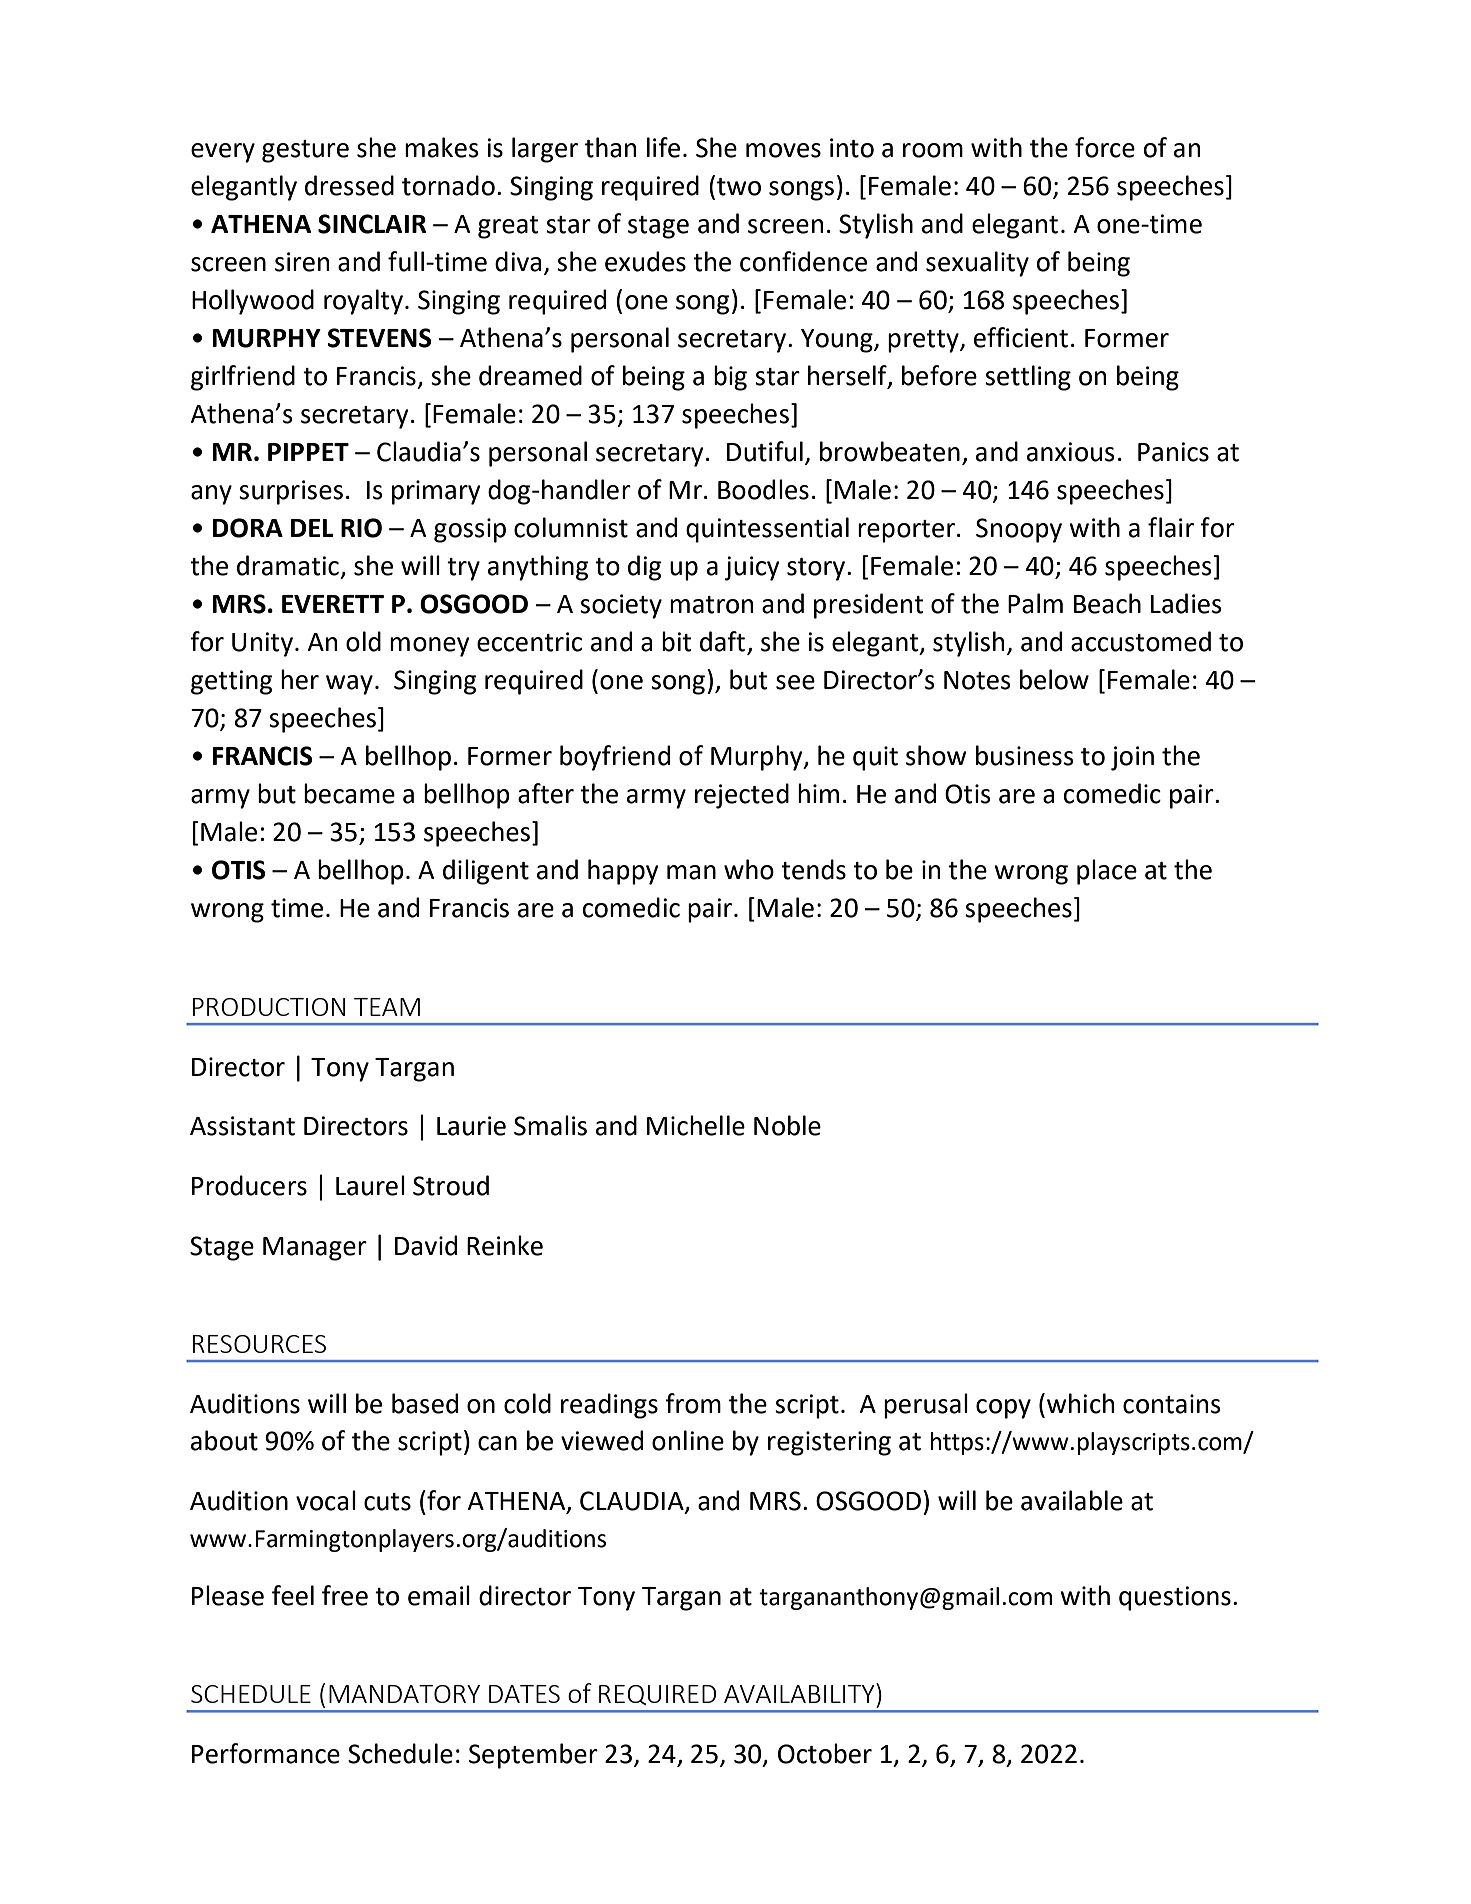 Image resolution: width=1471 pixels, height=1904 pixels. Describe the element at coordinates (1054, 679) in the image. I see `below` at that location.
